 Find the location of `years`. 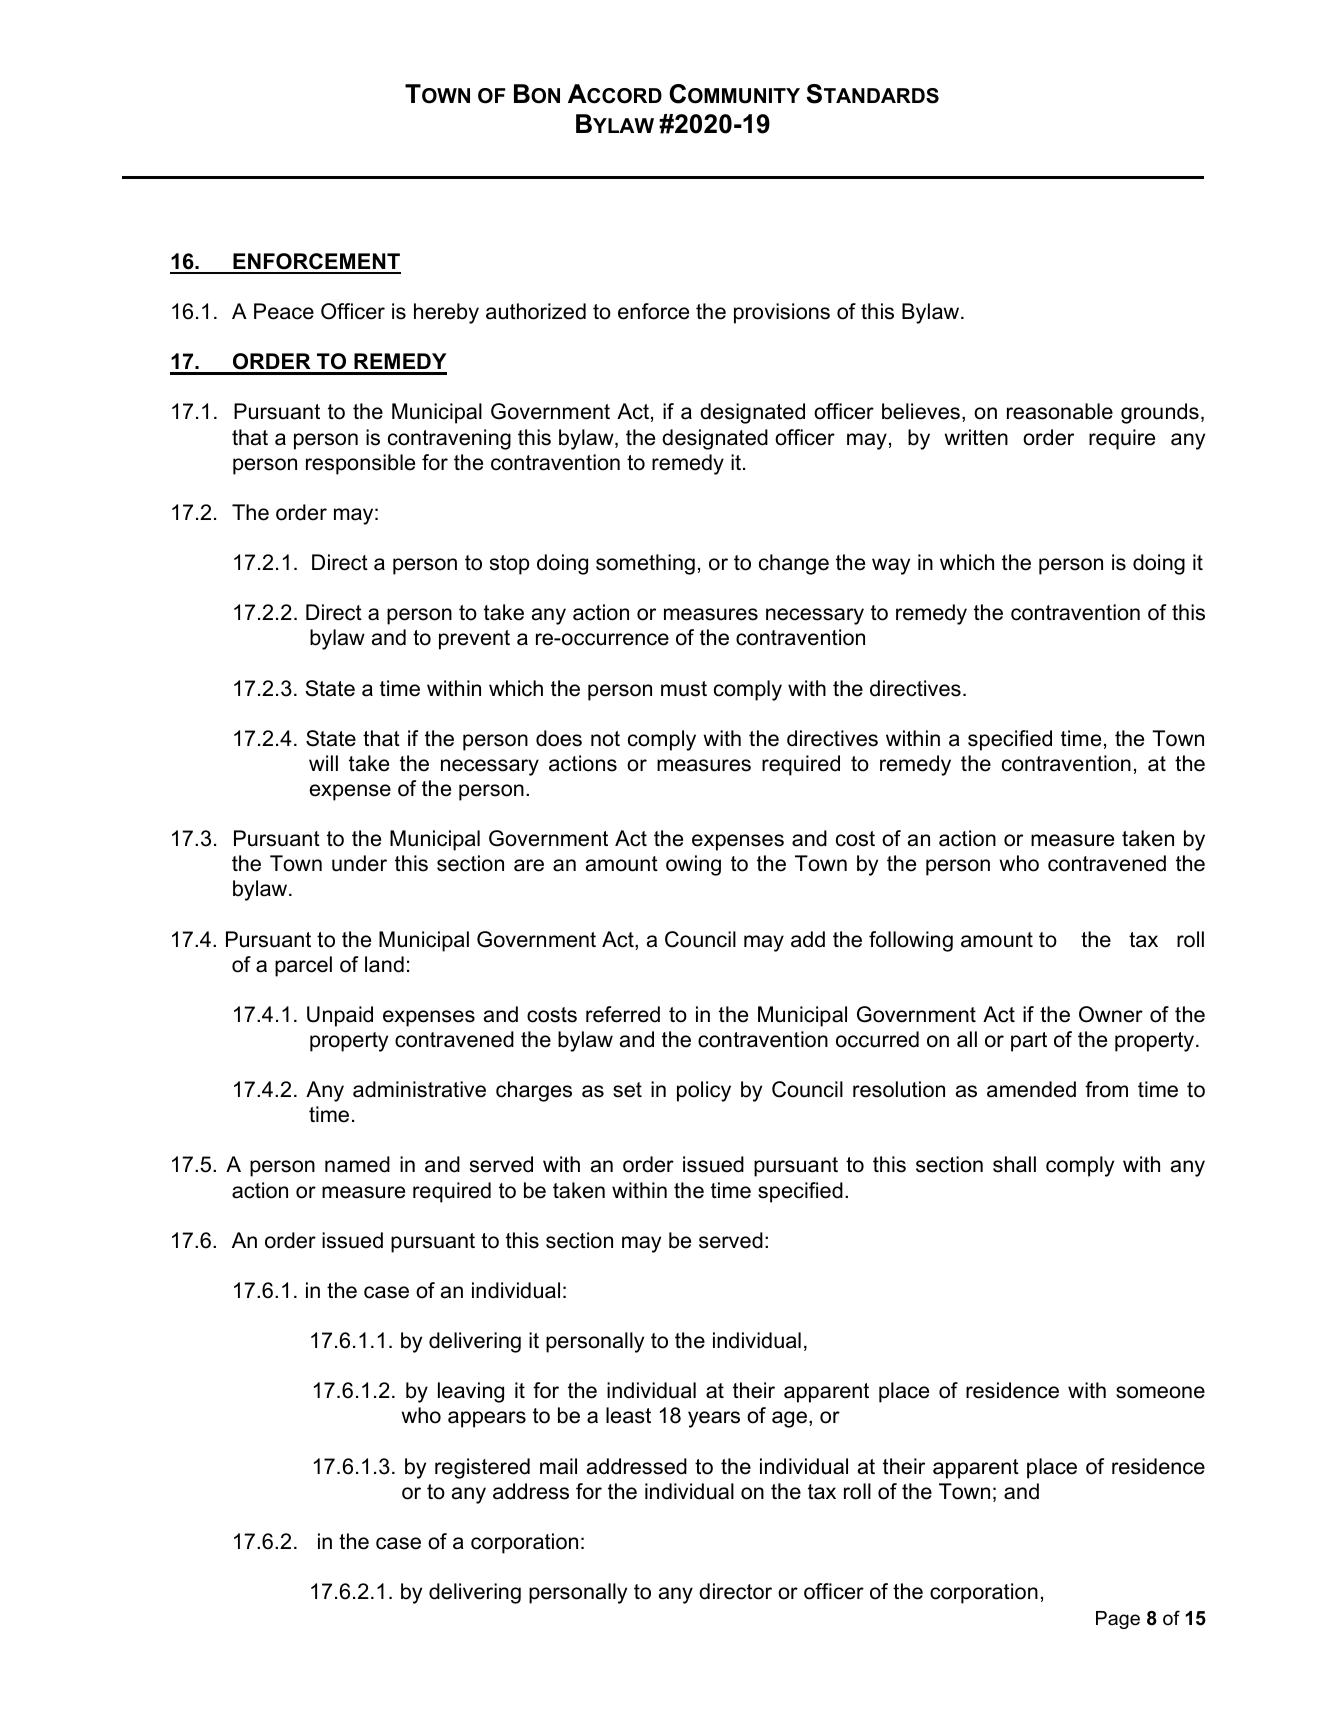

years is located at coordinates (714, 1419).
